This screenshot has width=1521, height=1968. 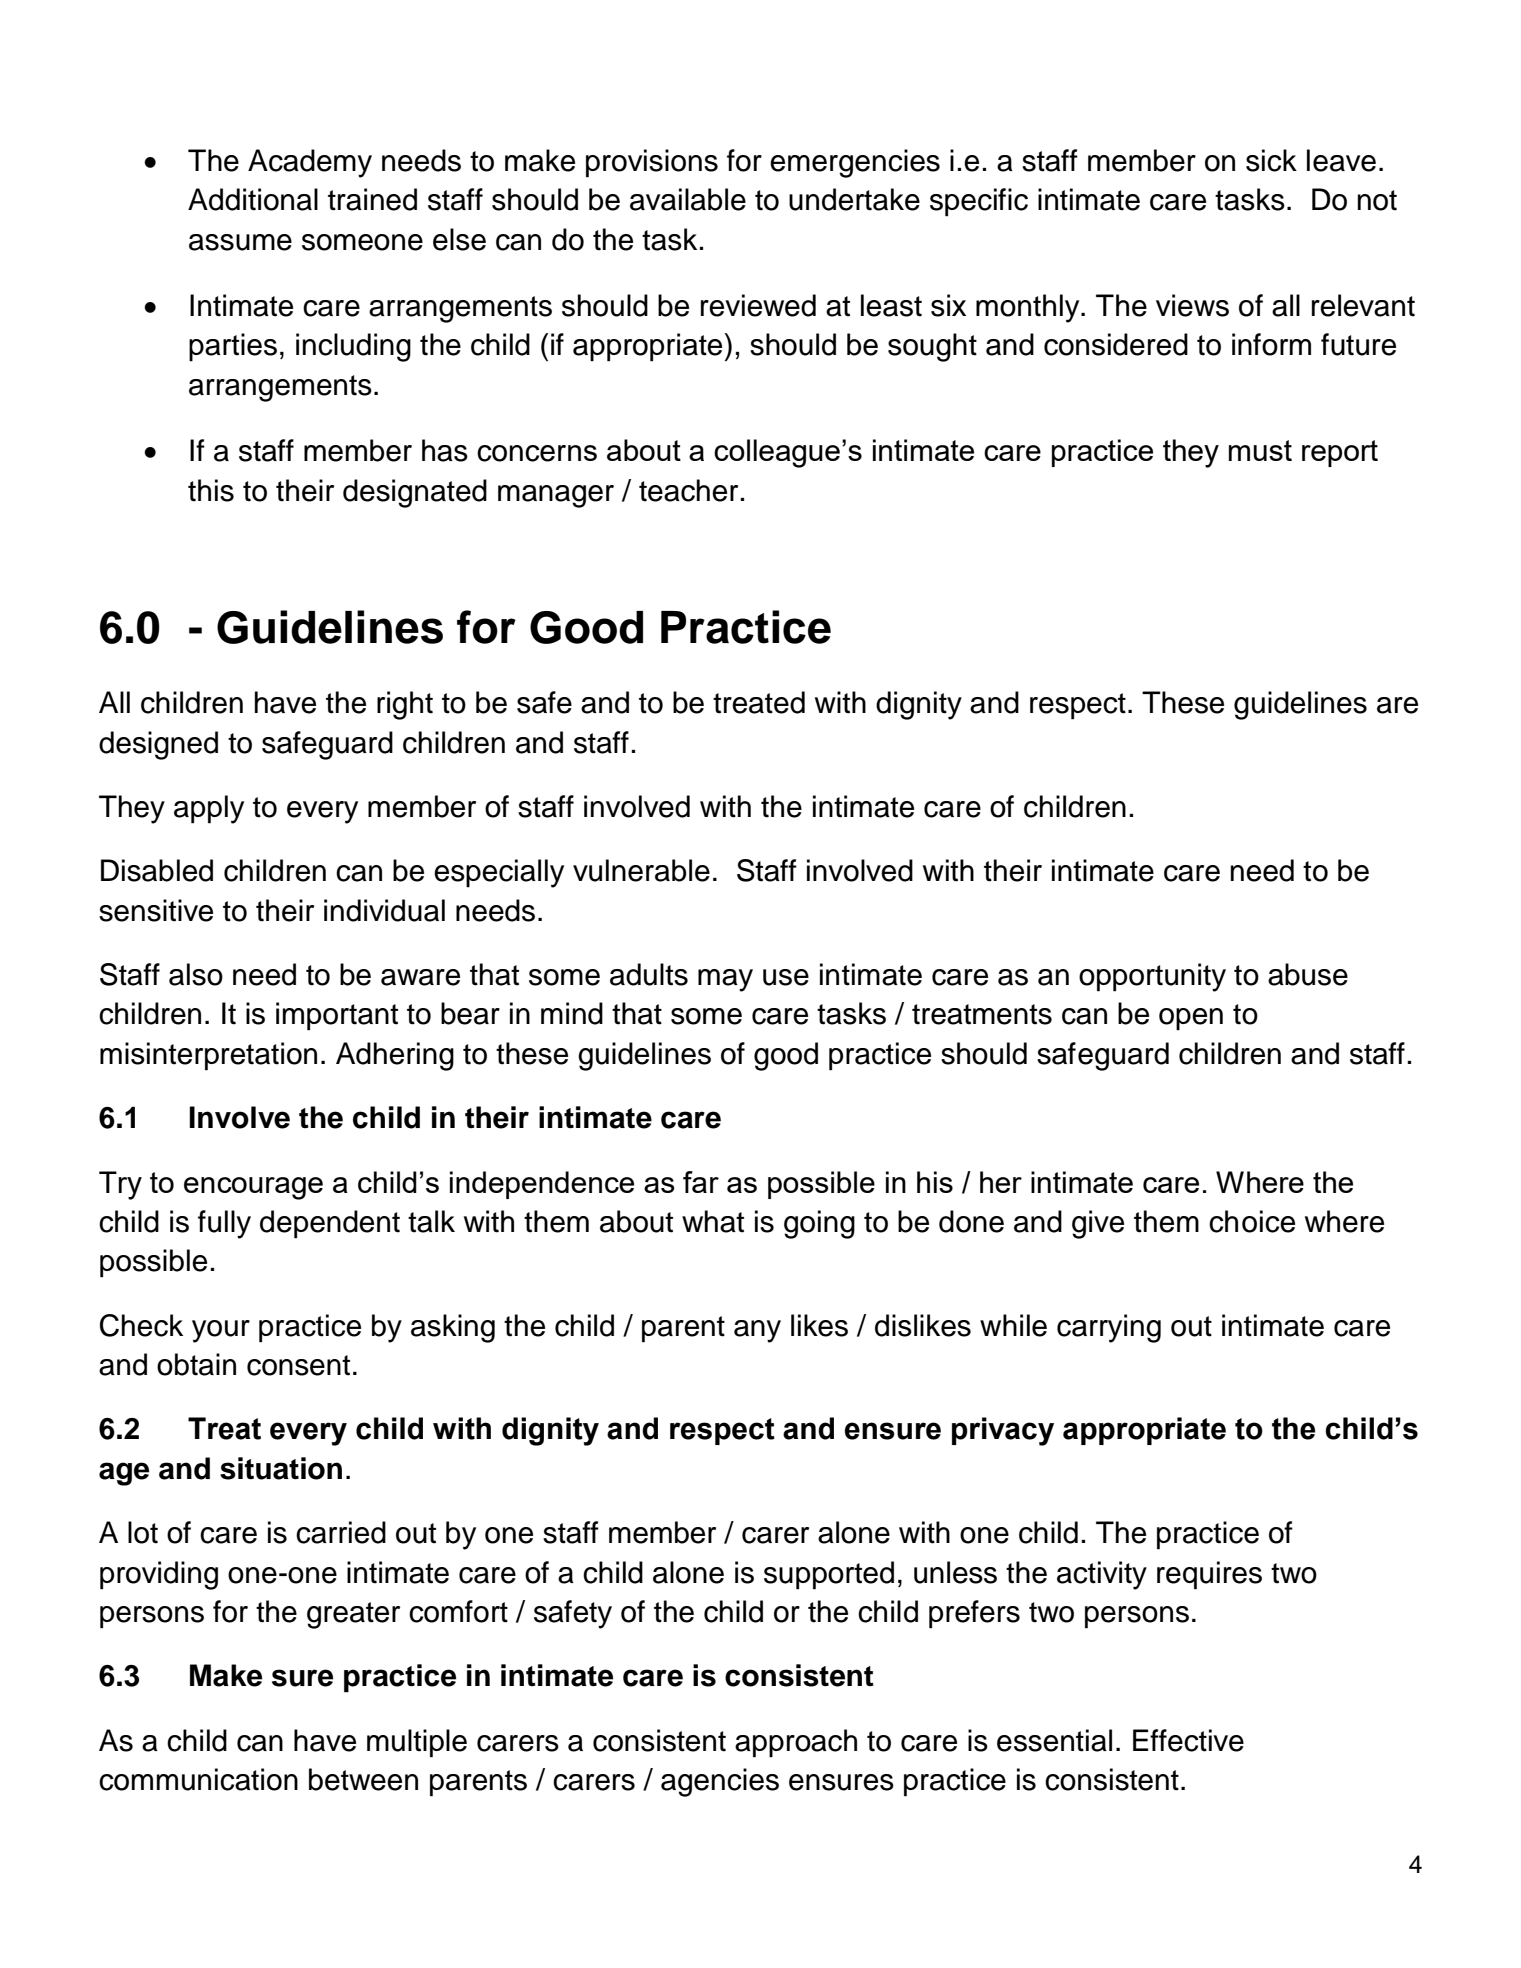 What do you see at coordinates (1152, 977) in the screenshot?
I see `opportunity` at bounding box center [1152, 977].
